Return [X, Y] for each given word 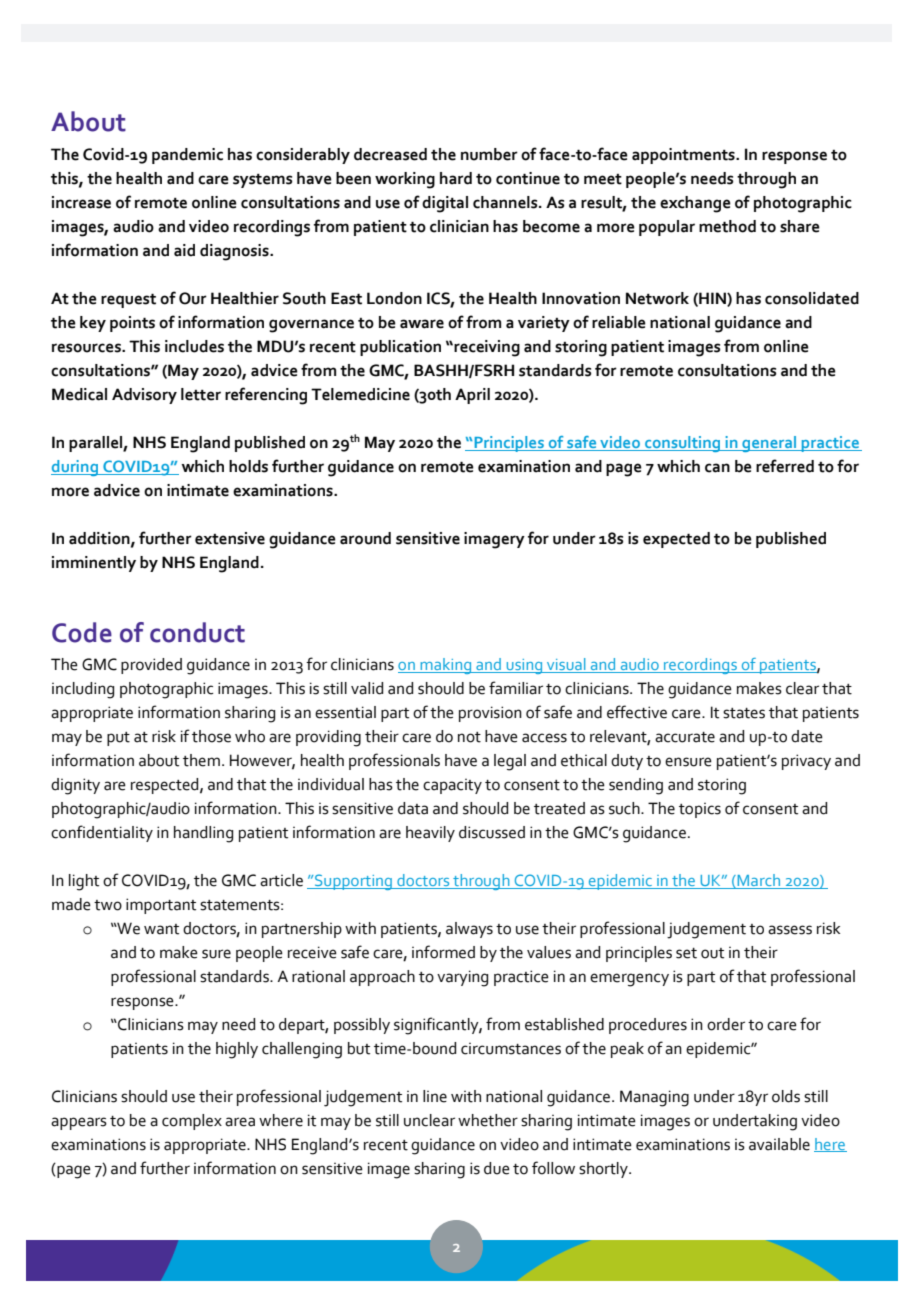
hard [456, 178]
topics [700, 810]
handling [203, 834]
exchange [695, 204]
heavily [430, 834]
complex [192, 1122]
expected [676, 540]
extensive [230, 538]
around [365, 538]
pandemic [187, 156]
